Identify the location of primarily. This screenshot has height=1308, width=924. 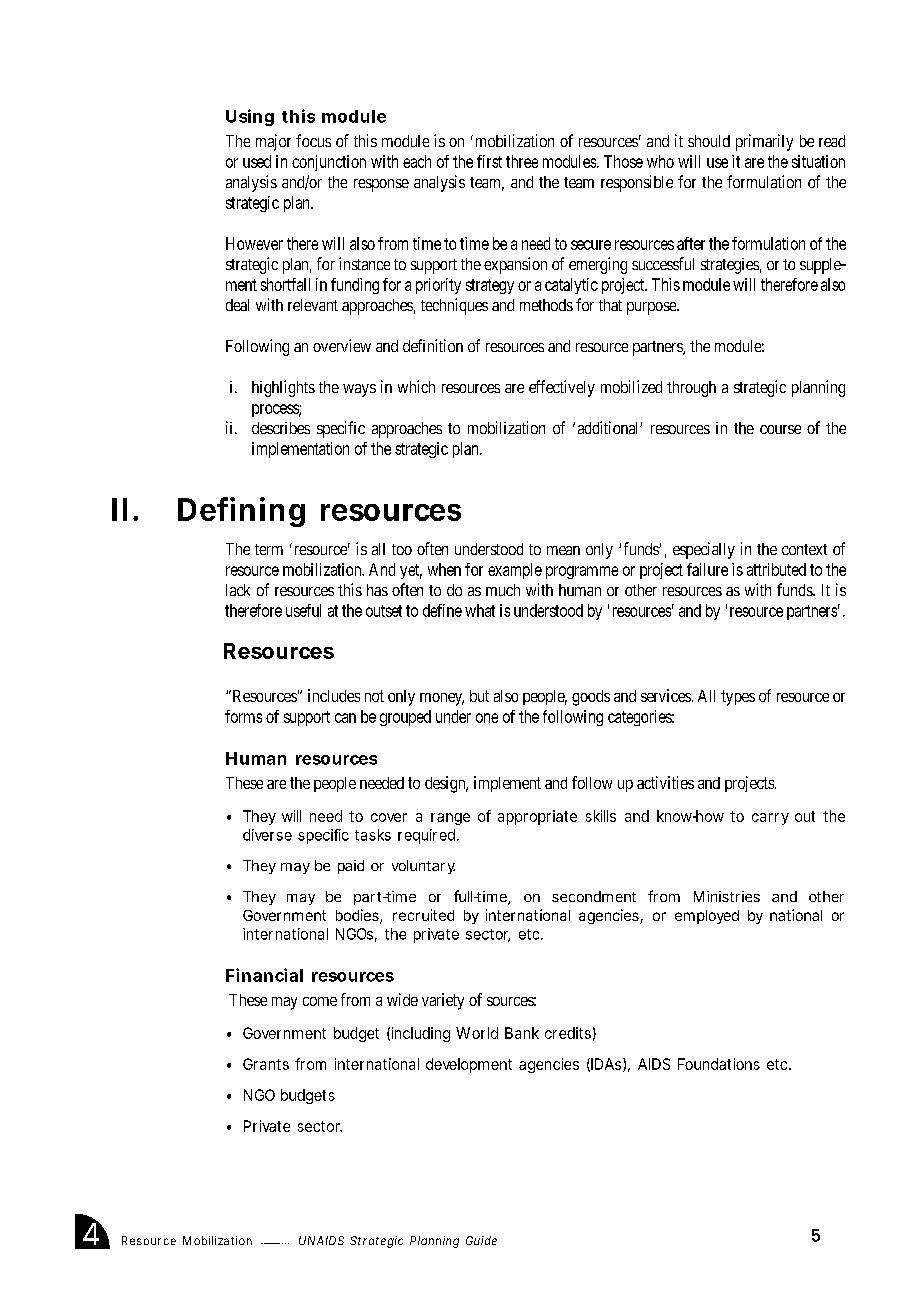
(764, 142).
